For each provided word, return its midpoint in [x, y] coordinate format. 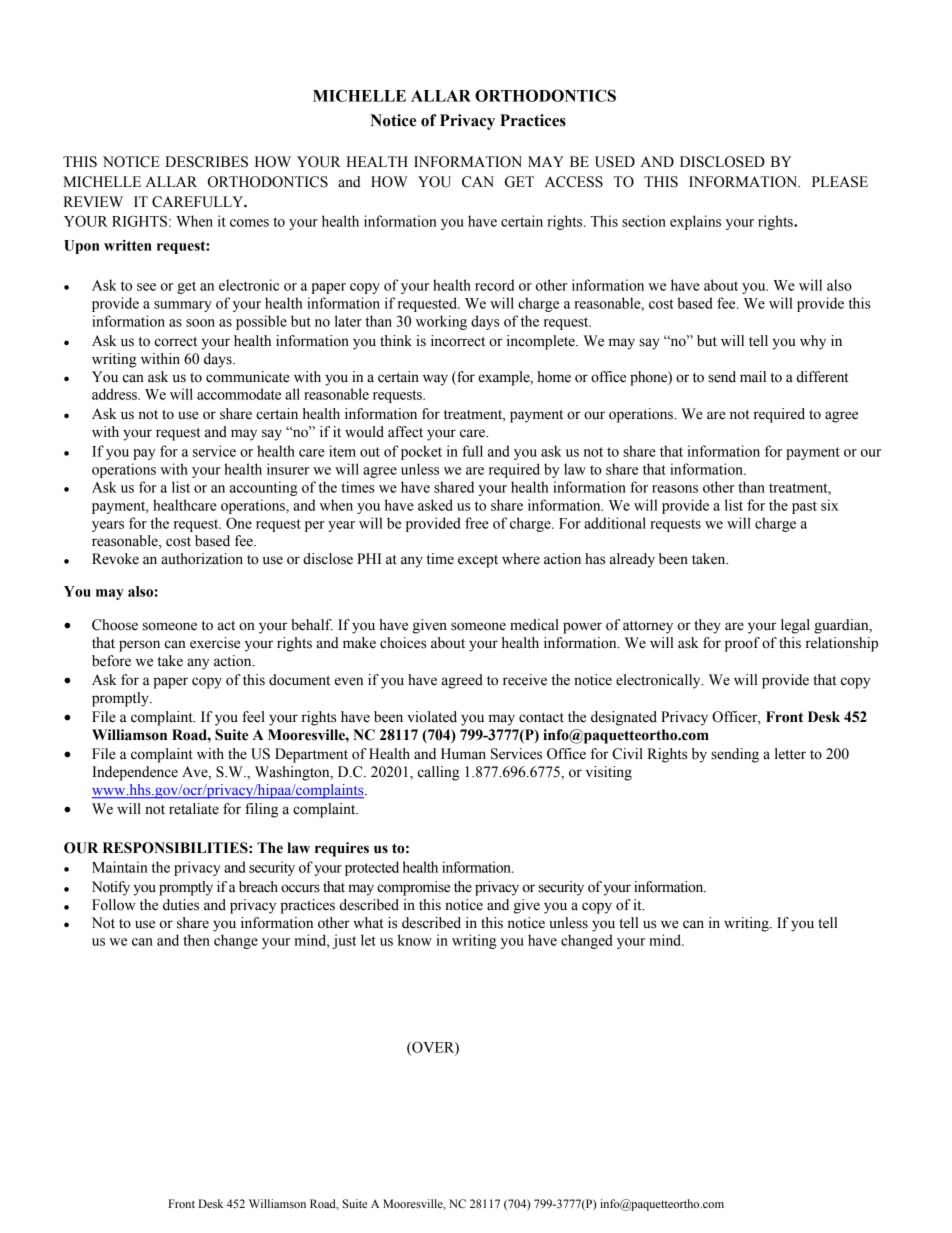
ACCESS [574, 182]
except [478, 561]
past [804, 507]
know [415, 940]
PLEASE [840, 182]
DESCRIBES [206, 162]
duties [181, 905]
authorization [202, 559]
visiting [609, 773]
